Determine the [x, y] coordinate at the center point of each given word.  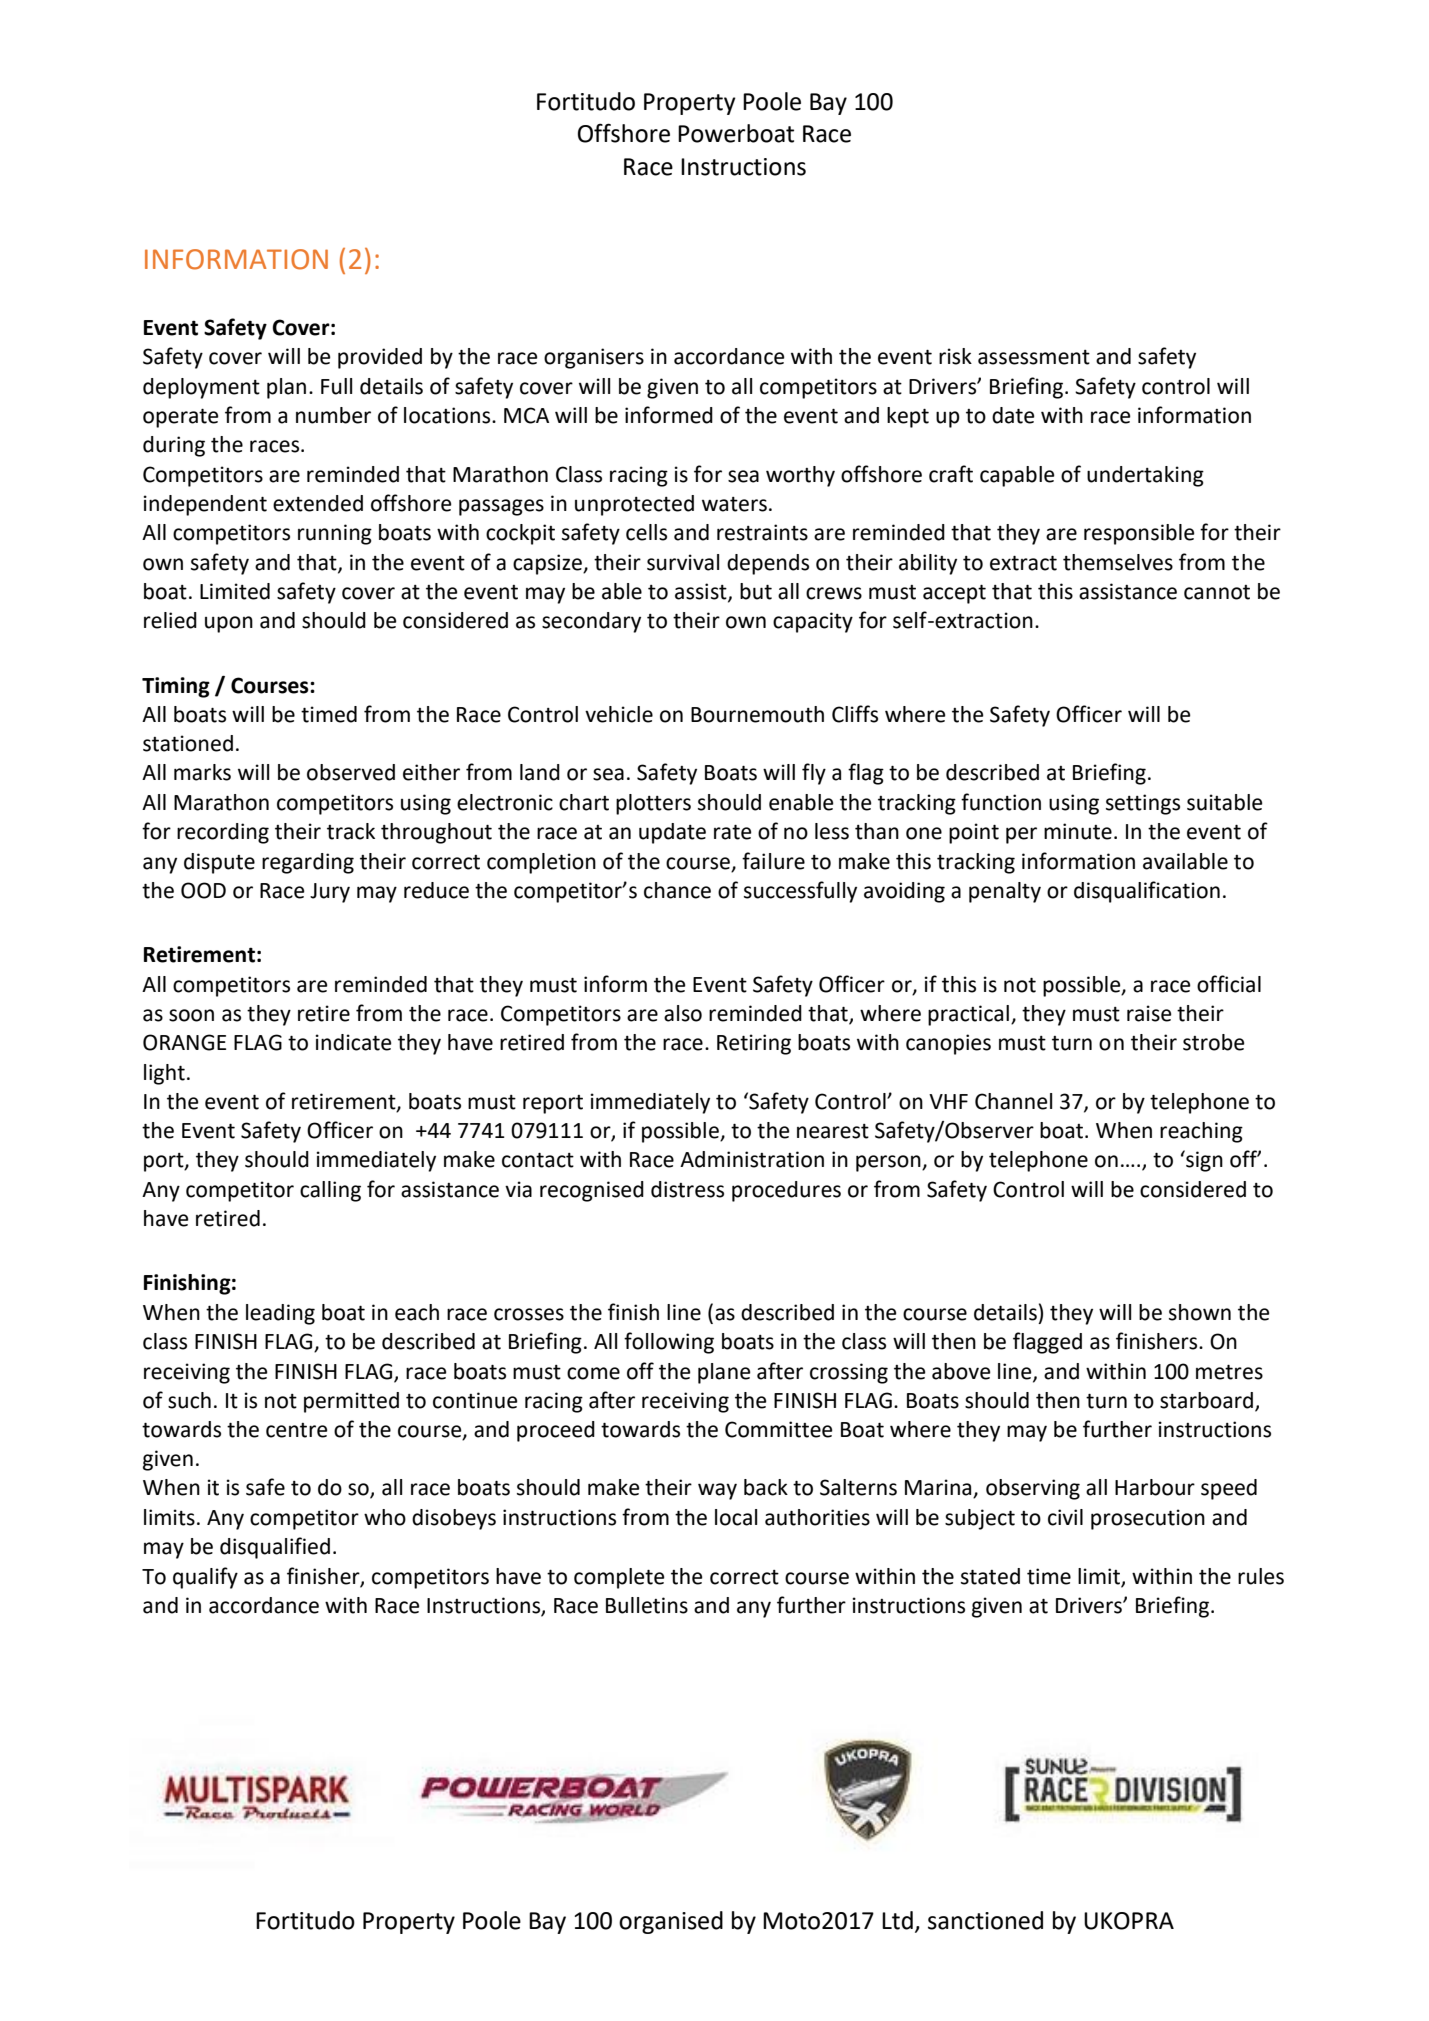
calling [330, 1191]
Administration [752, 1159]
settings [1143, 804]
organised [671, 1922]
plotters [653, 804]
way [717, 1491]
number [333, 415]
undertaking [1145, 476]
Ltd [897, 1920]
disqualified [275, 1548]
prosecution [1148, 1519]
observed [351, 772]
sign [1203, 1161]
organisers [594, 358]
